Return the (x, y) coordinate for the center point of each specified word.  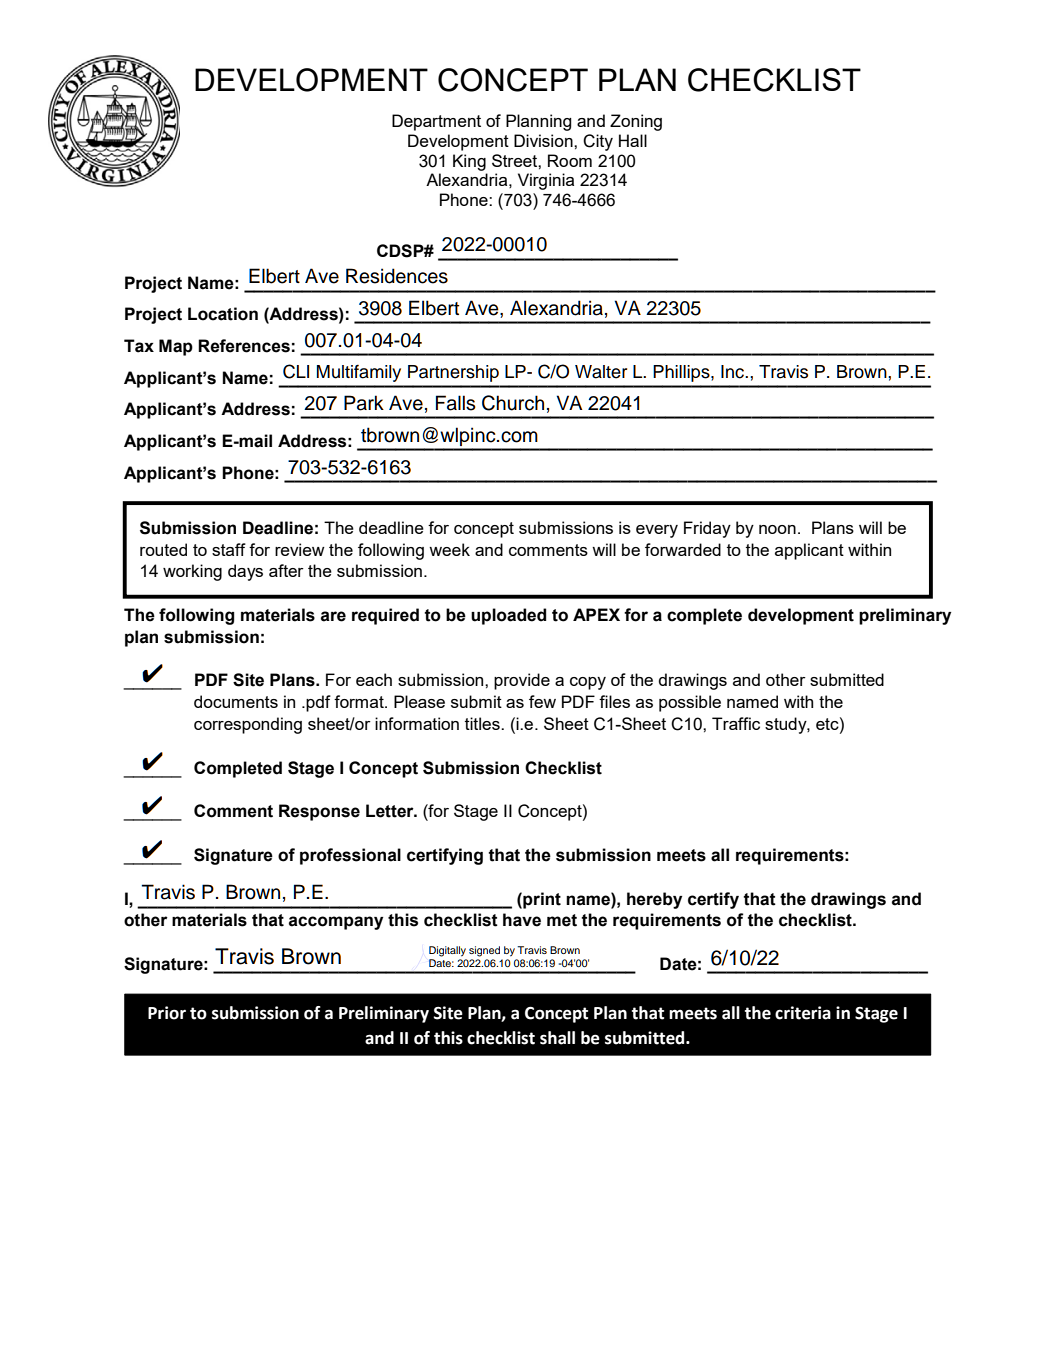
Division (544, 140)
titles (483, 723)
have (522, 920)
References (244, 346)
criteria (803, 1013)
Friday (707, 529)
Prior (167, 1013)
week (449, 549)
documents (236, 701)
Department (436, 122)
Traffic (736, 723)
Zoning (636, 122)
